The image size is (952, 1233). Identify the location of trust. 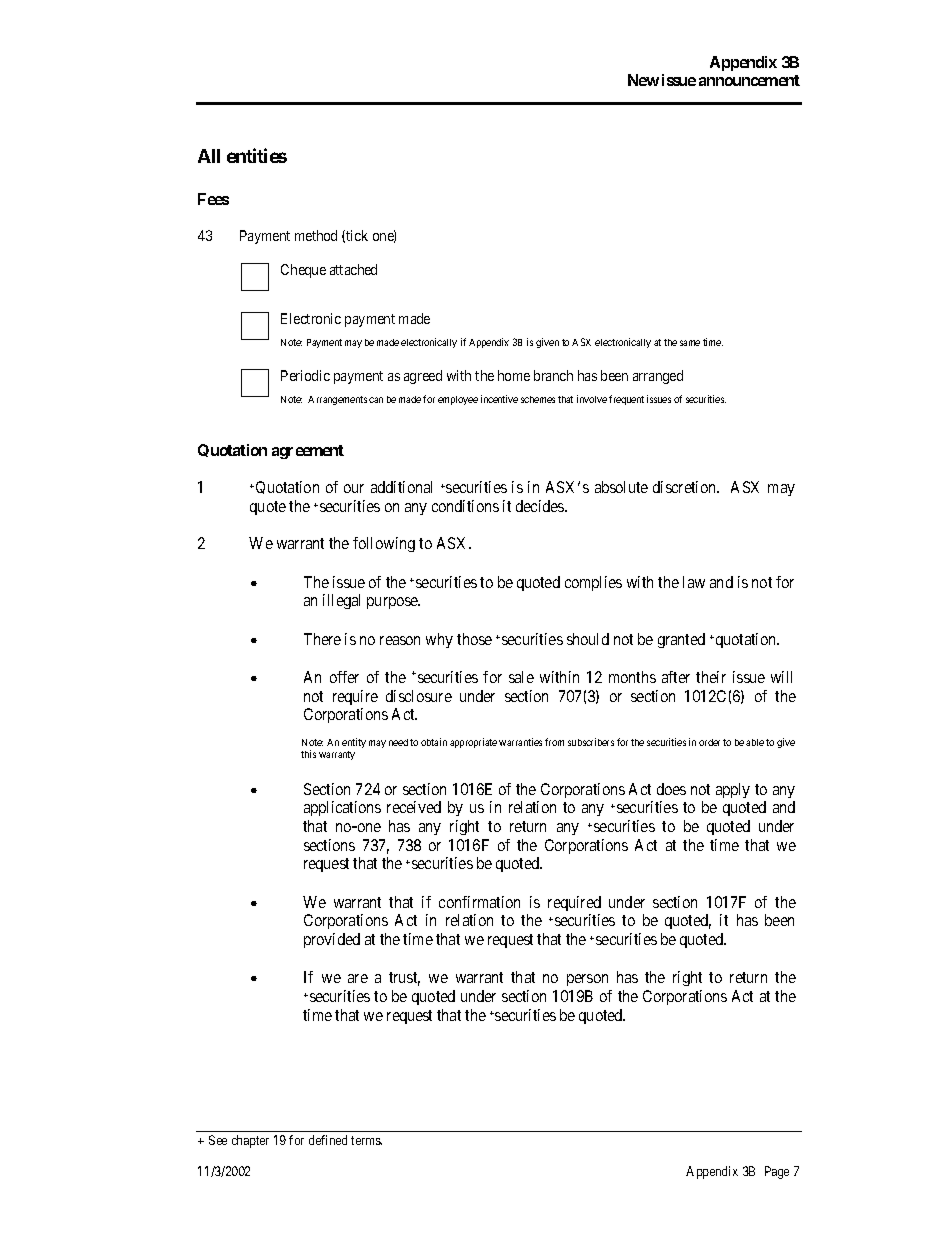
(404, 979).
